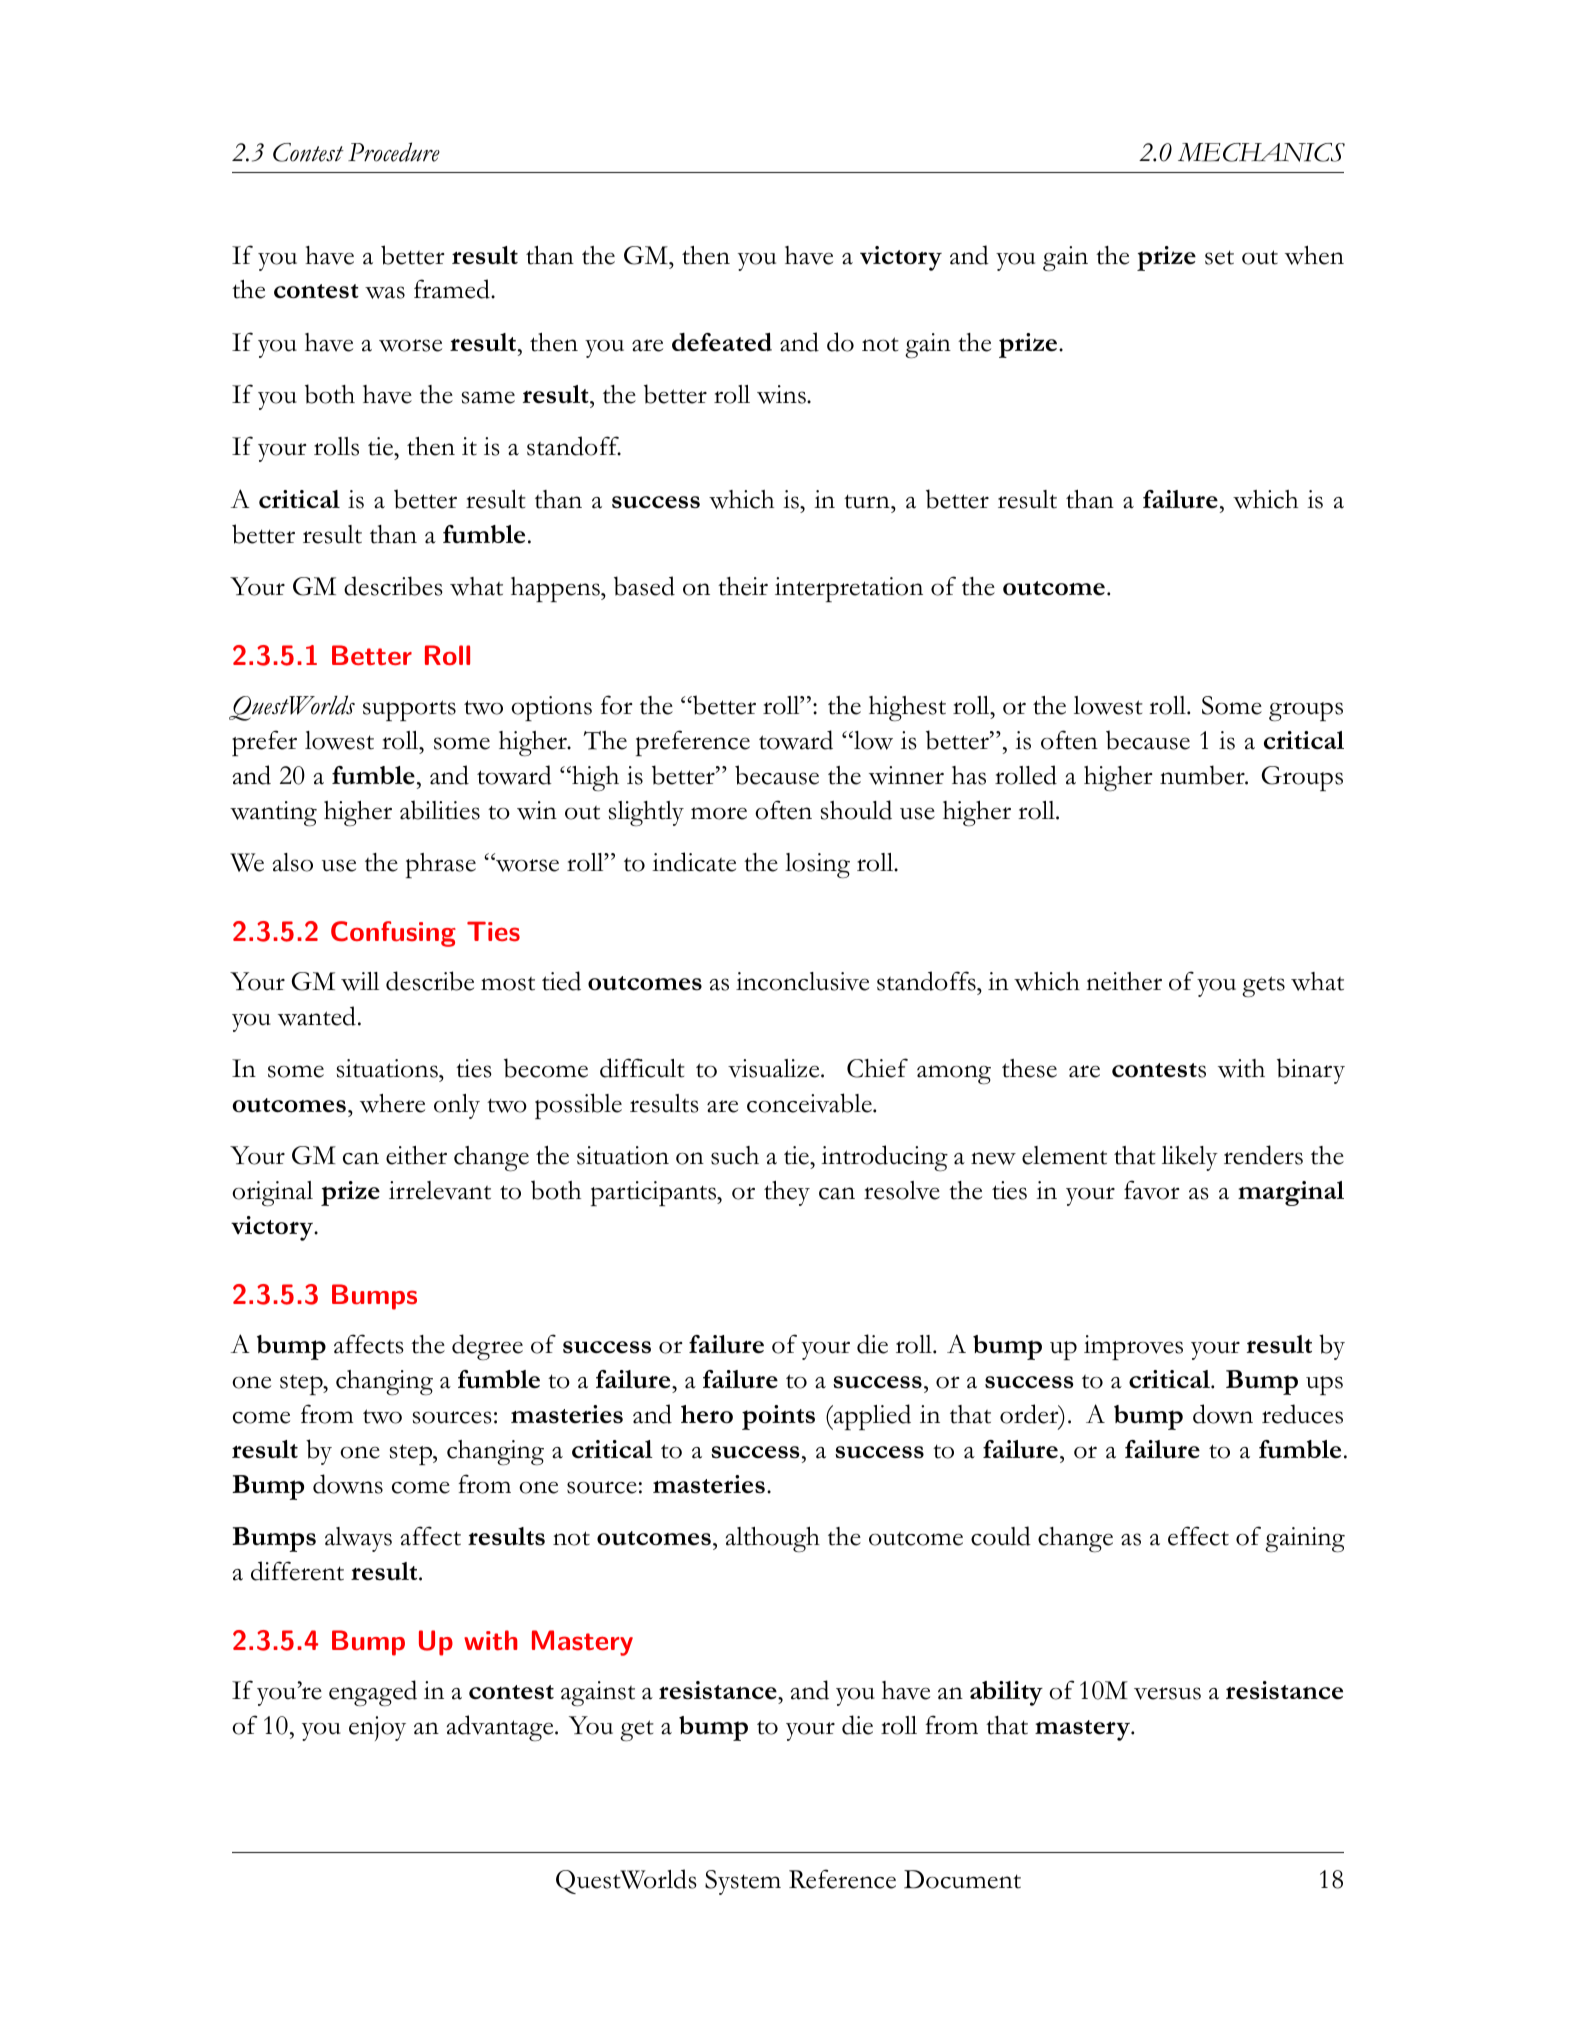  Describe the element at coordinates (743, 1882) in the image. I see `System` at that location.
